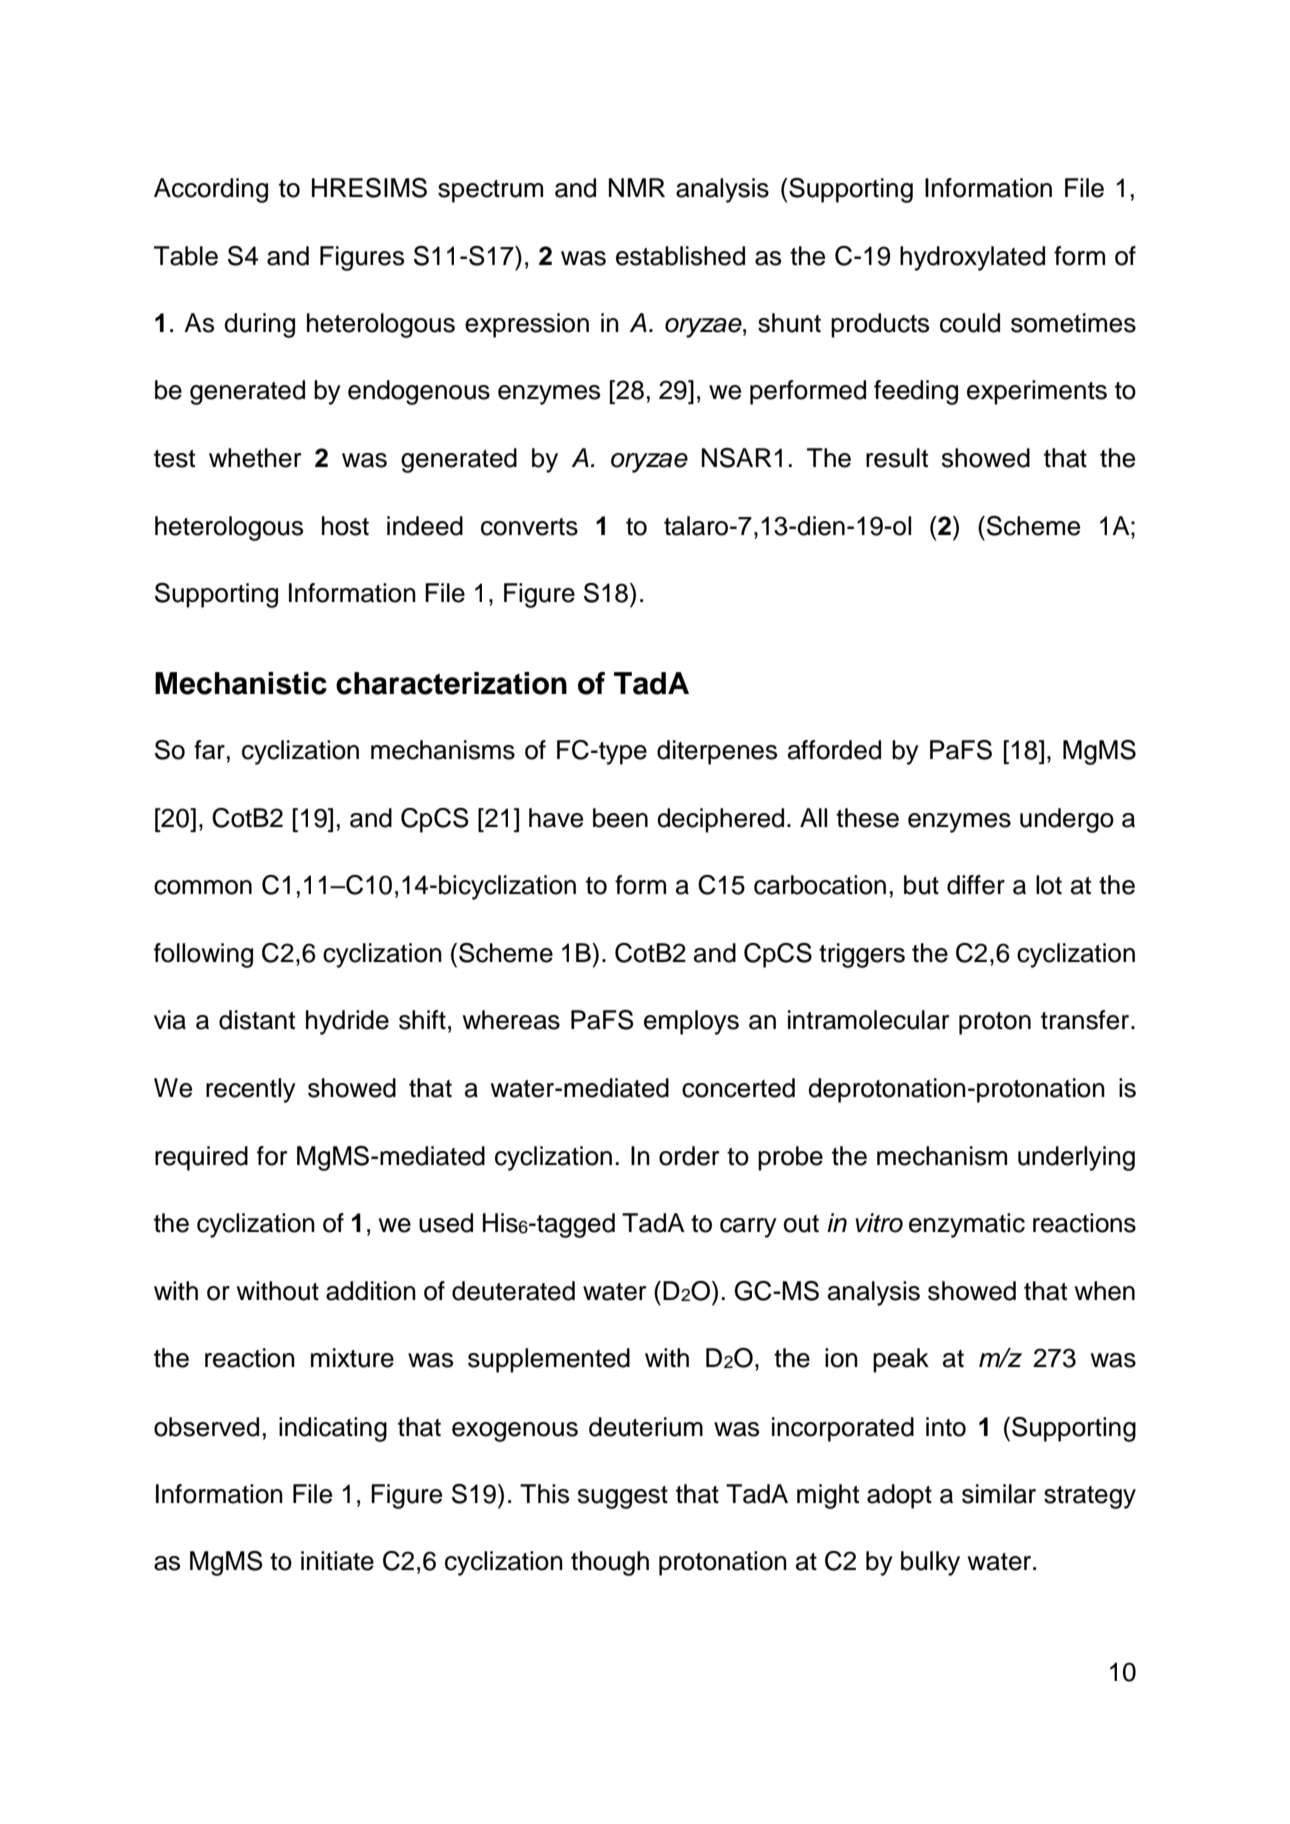 Image resolution: width=1290 pixels, height=1824 pixels. I want to click on order, so click(689, 1156).
